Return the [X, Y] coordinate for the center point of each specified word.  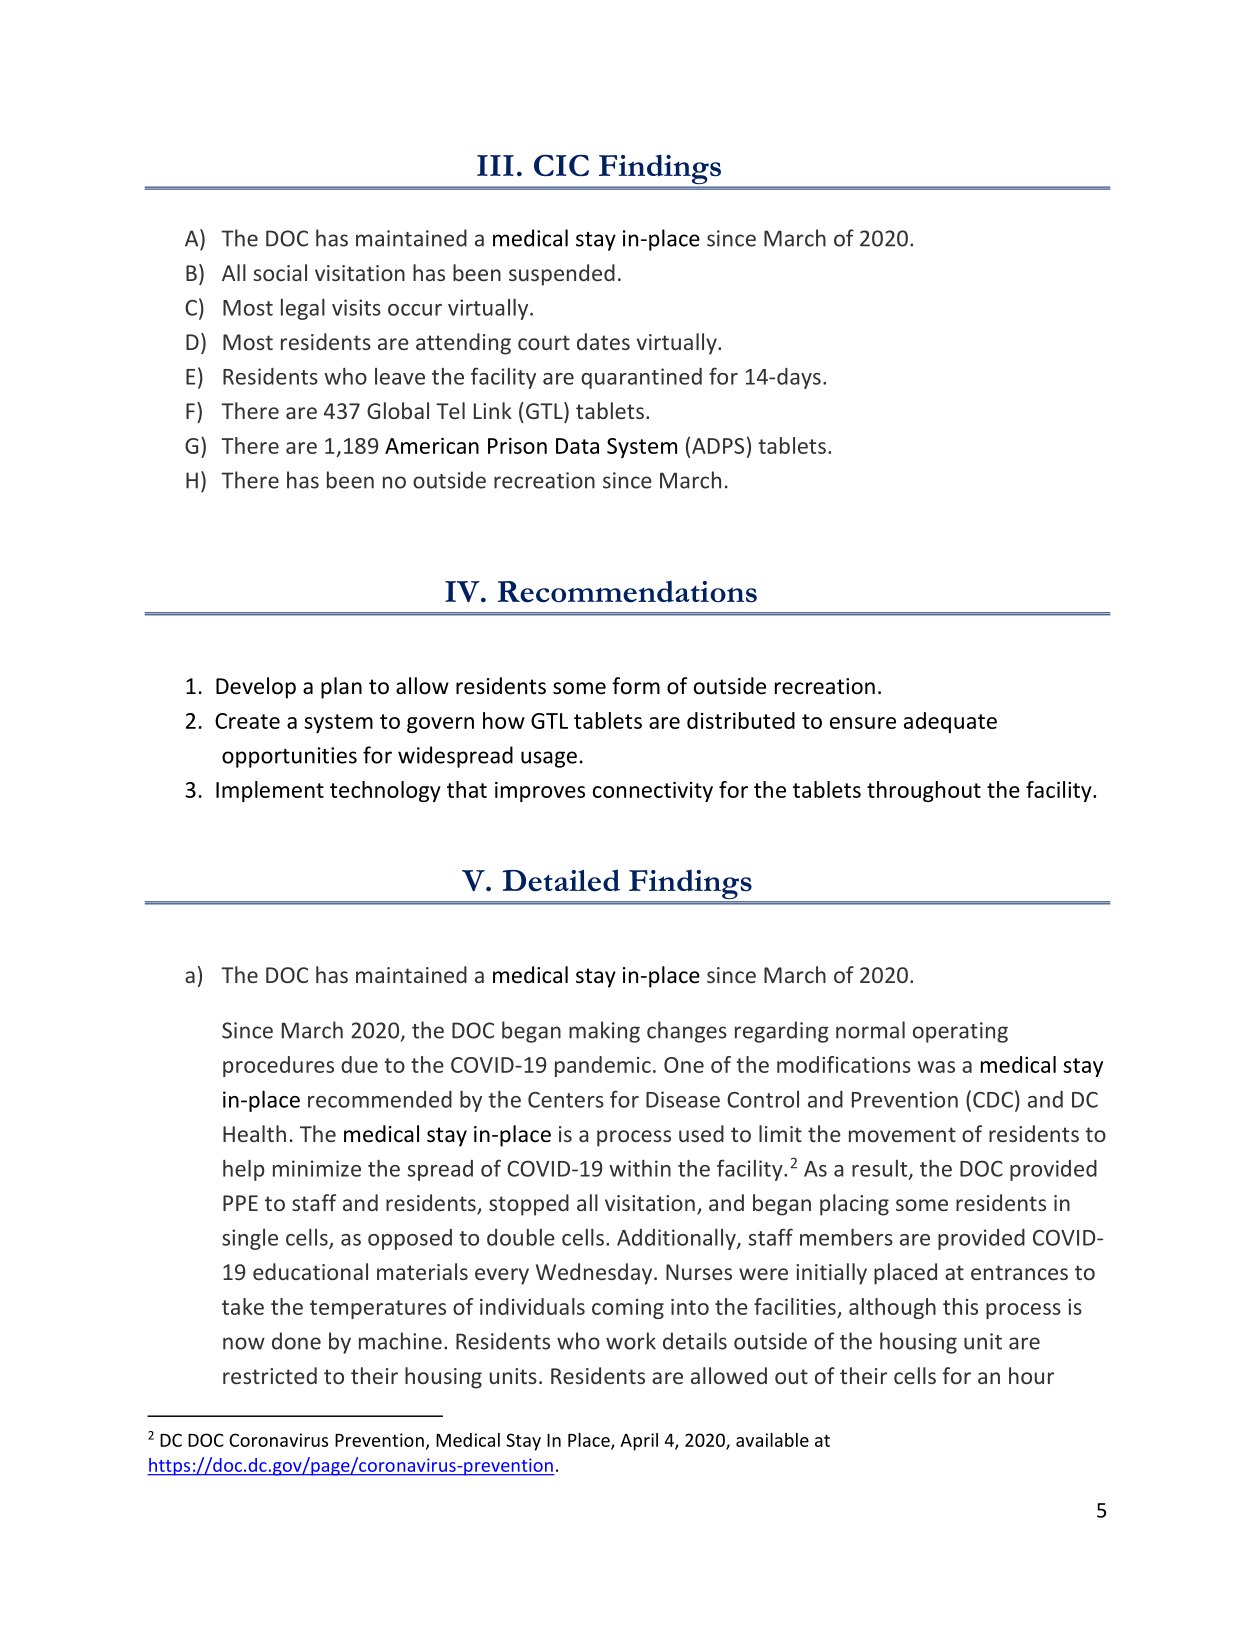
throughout [924, 791]
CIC [561, 165]
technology [385, 791]
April [639, 1442]
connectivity [653, 792]
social [280, 272]
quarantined [641, 378]
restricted [270, 1375]
